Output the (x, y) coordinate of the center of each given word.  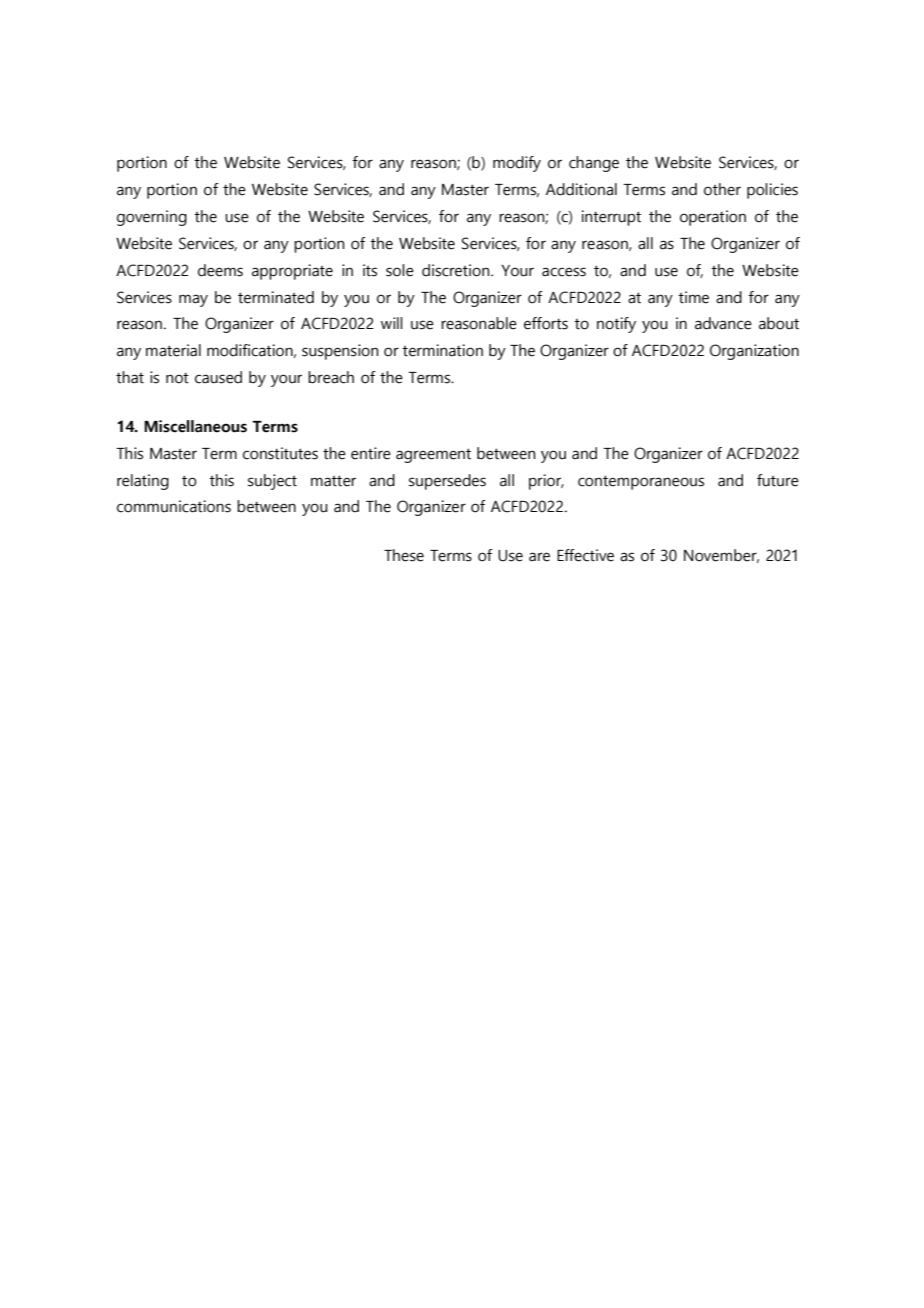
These (404, 555)
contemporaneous (641, 482)
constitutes (280, 453)
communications (174, 506)
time (693, 297)
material (173, 350)
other (722, 189)
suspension (340, 352)
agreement (433, 455)
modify (517, 164)
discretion (457, 270)
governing (152, 218)
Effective (585, 555)
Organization (754, 352)
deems (220, 270)
